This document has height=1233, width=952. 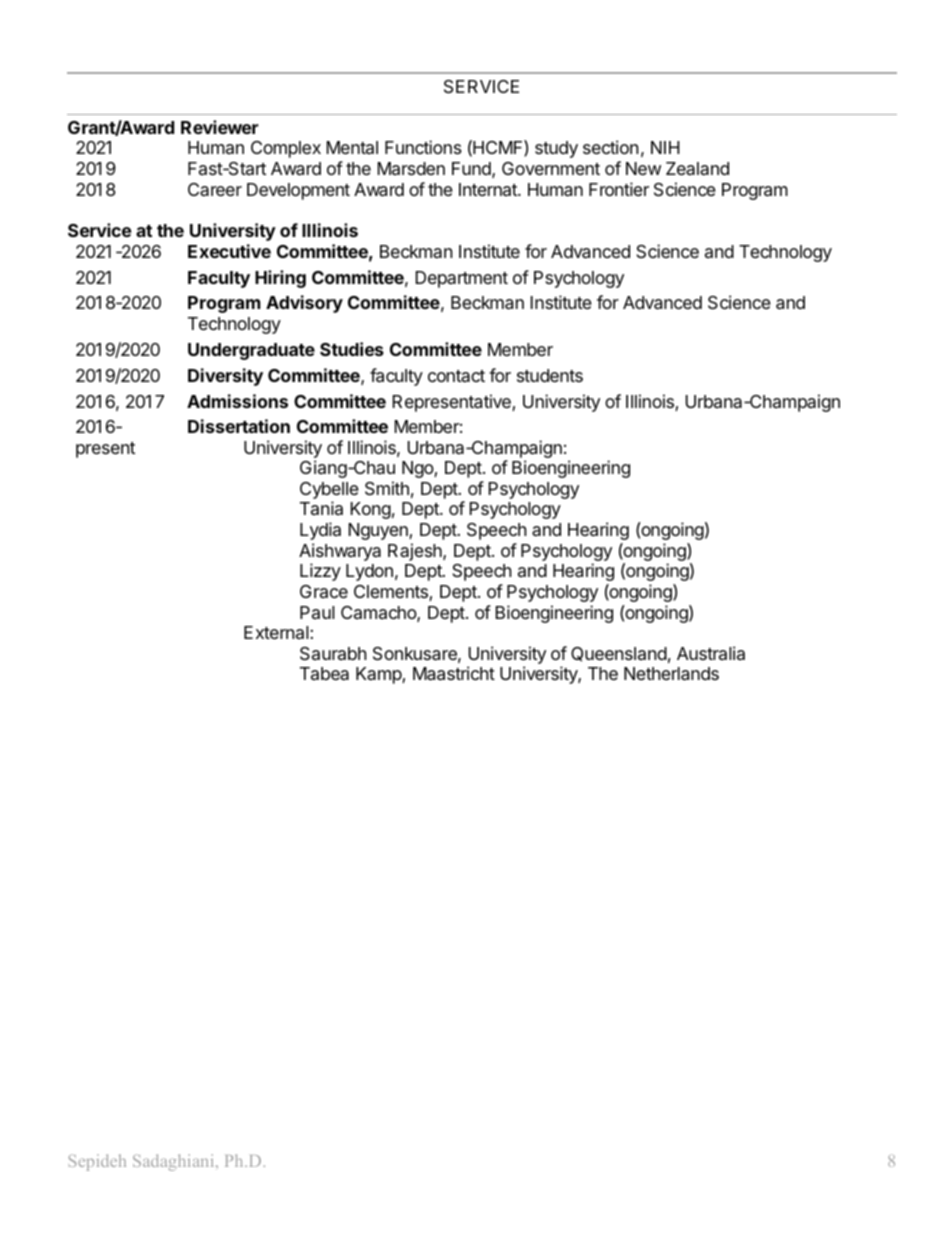 What do you see at coordinates (423, 147) in the document?
I see `Functions` at bounding box center [423, 147].
